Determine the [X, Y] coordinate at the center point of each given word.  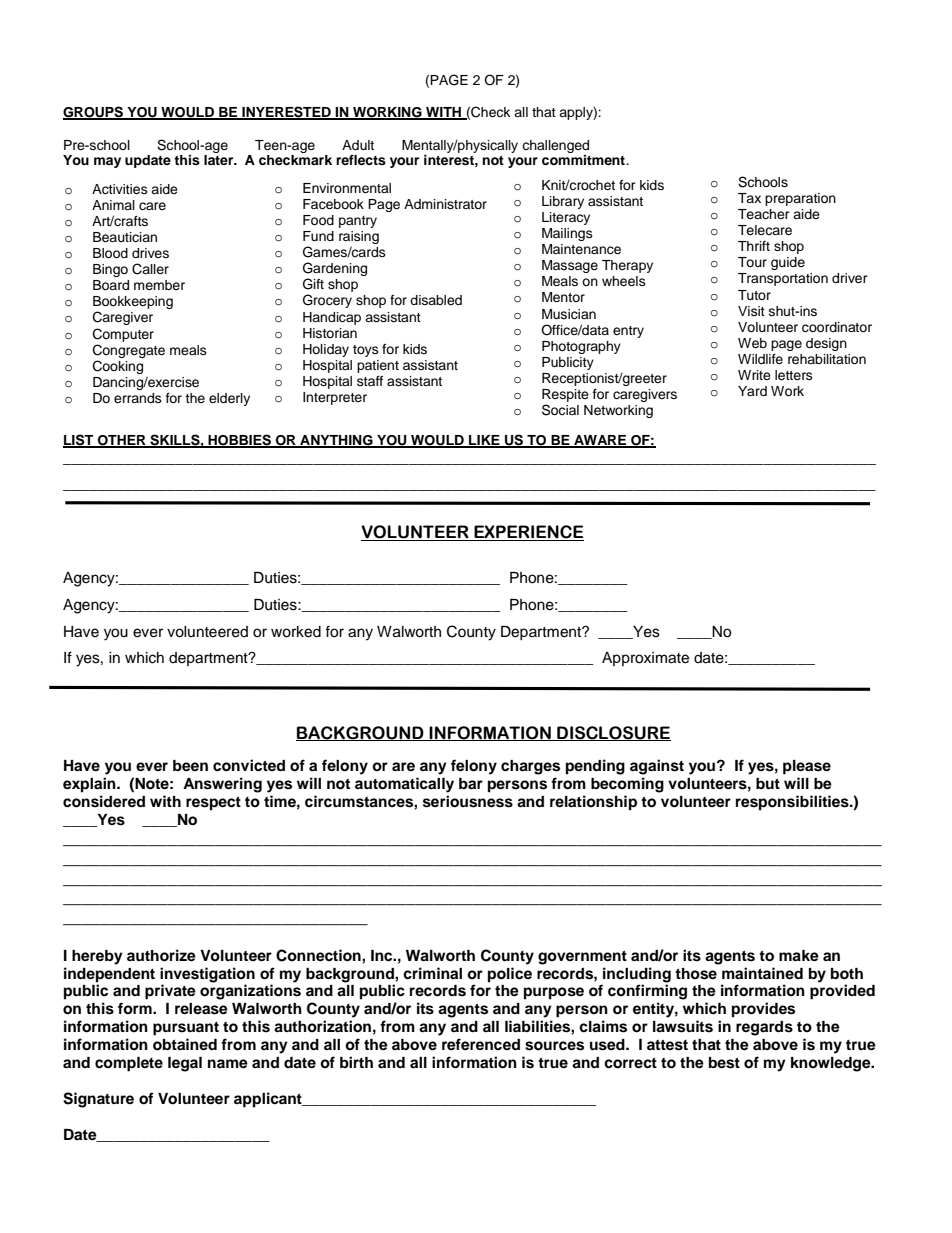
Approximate [645, 659]
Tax [749, 198]
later [220, 160]
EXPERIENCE [528, 533]
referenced [481, 1044]
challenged [555, 146]
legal [185, 1064]
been [190, 766]
